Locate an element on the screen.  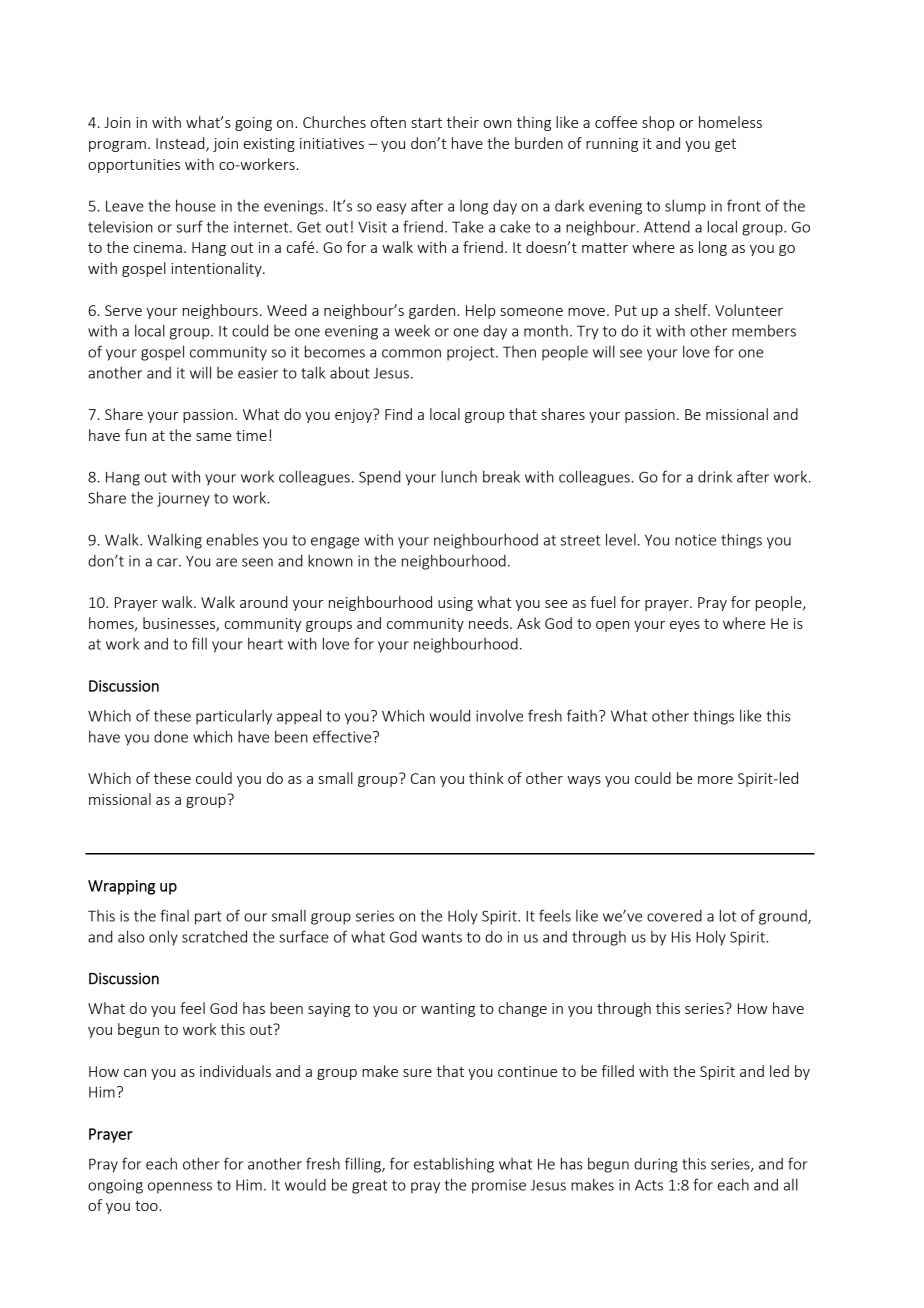
establishing is located at coordinates (454, 1165).
